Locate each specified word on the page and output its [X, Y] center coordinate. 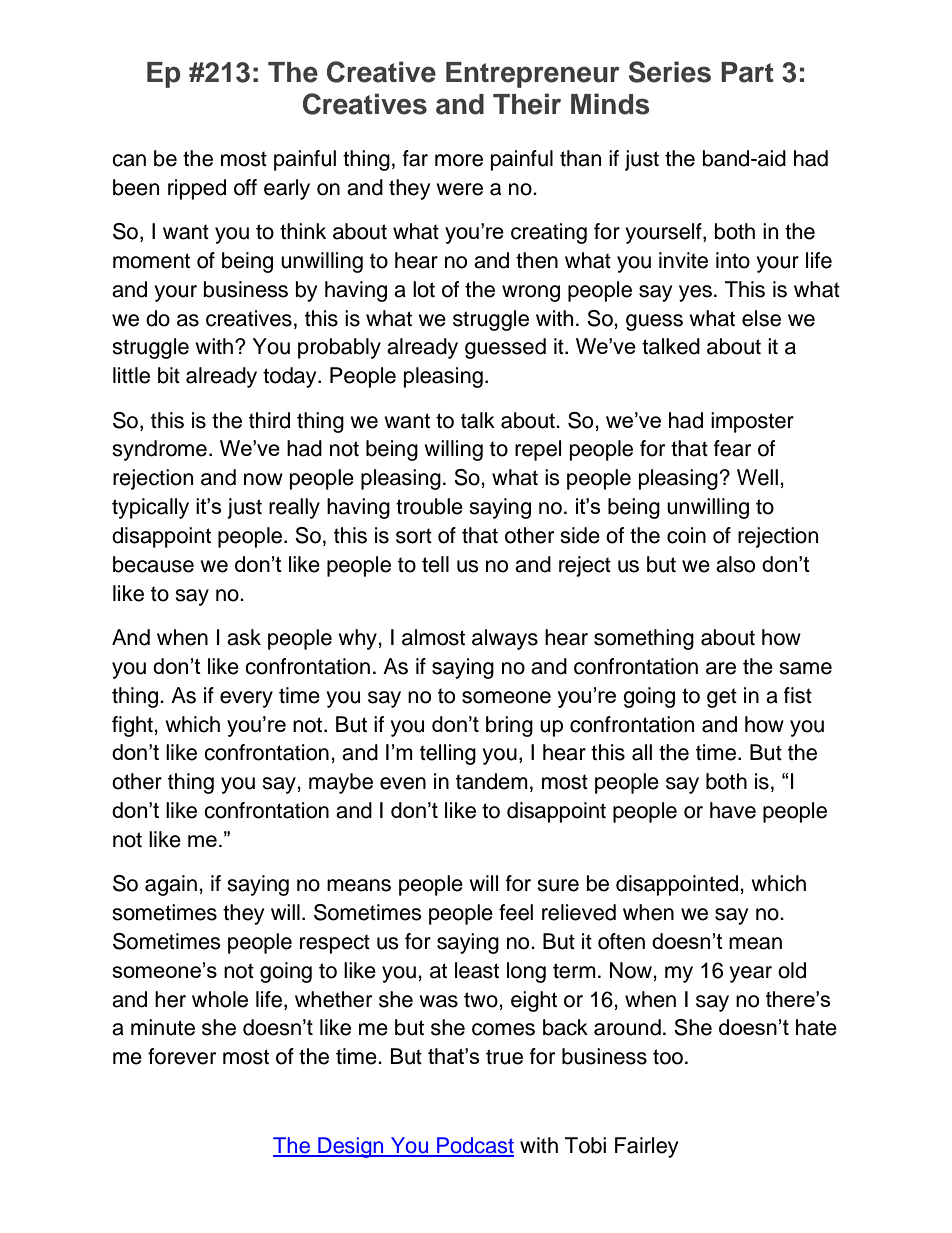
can [129, 160]
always [505, 639]
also [735, 564]
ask [244, 637]
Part [747, 72]
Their [527, 104]
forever [182, 1056]
